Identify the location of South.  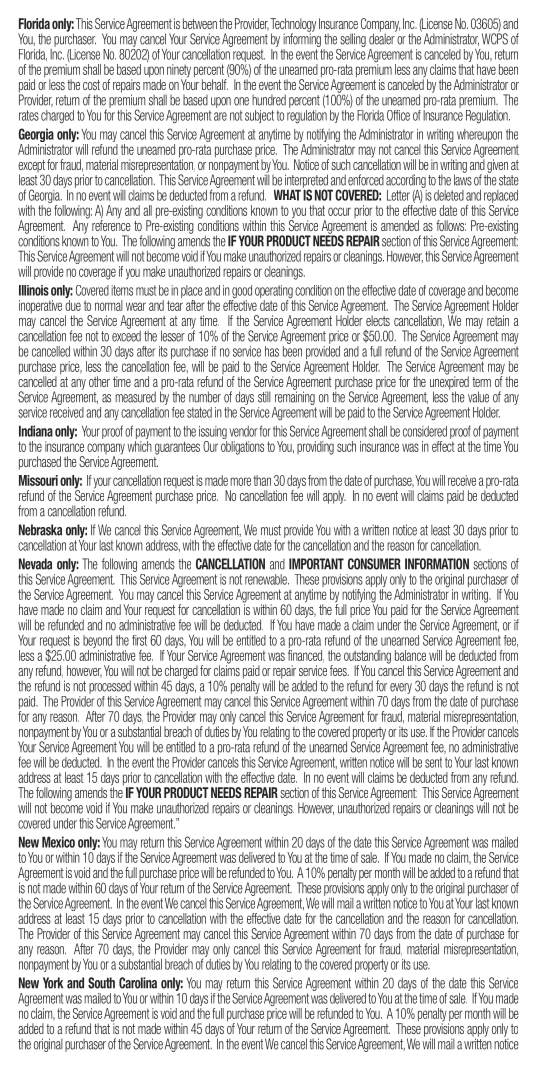
(101, 983).
